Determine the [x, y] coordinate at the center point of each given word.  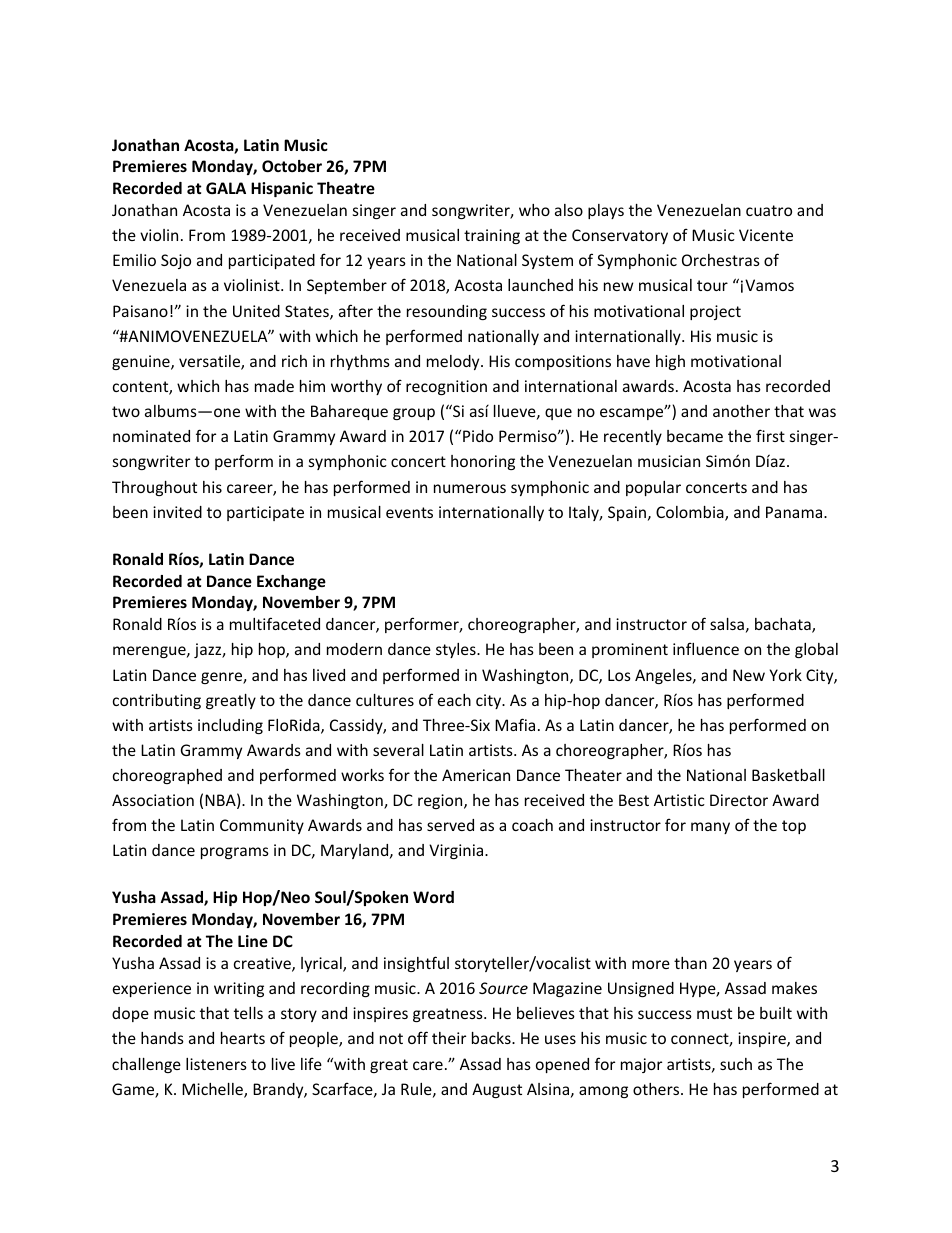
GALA [226, 188]
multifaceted [275, 623]
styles [457, 650]
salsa [727, 624]
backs [492, 1038]
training [492, 236]
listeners [216, 1064]
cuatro [769, 210]
